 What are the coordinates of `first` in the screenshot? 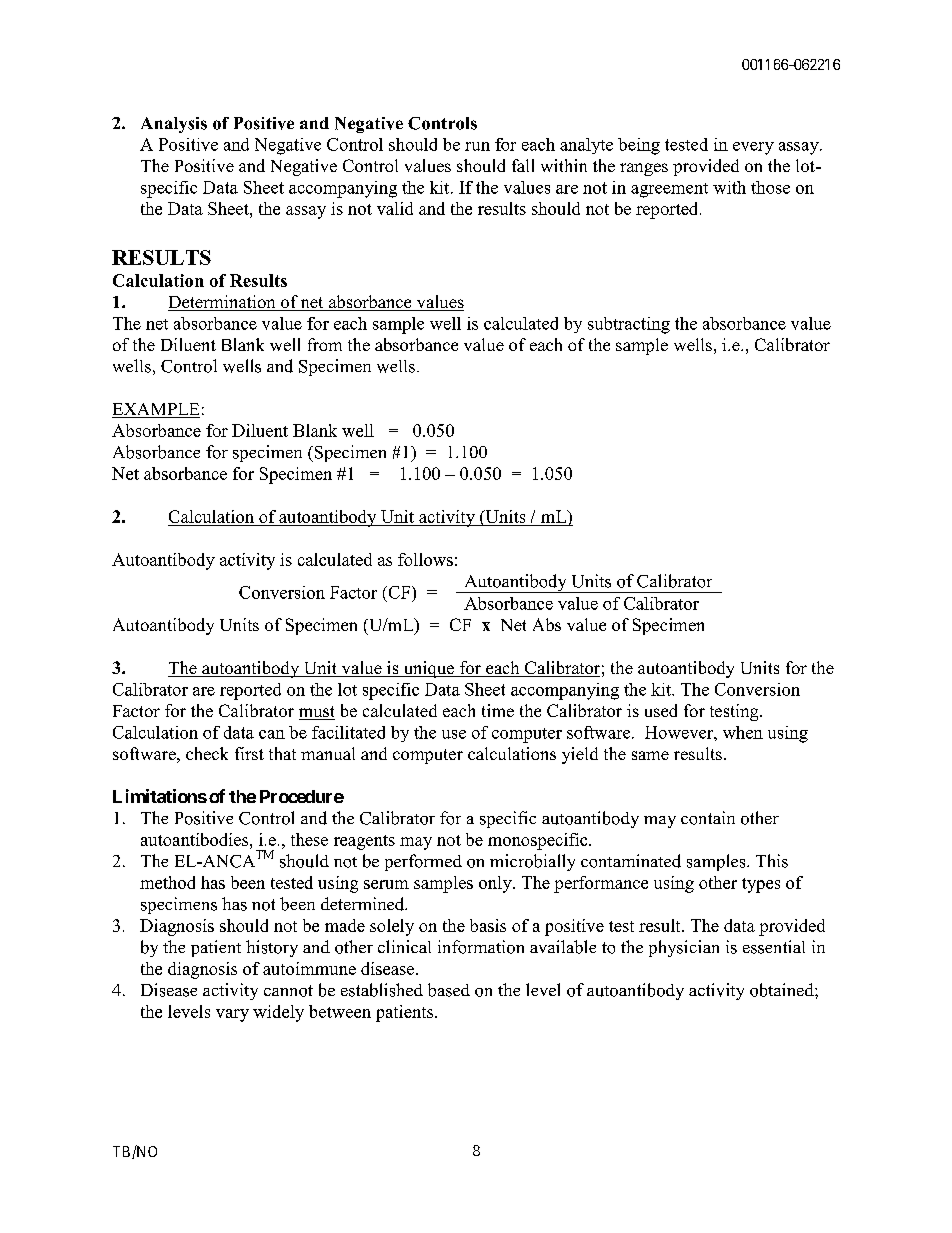 It's located at (249, 753).
